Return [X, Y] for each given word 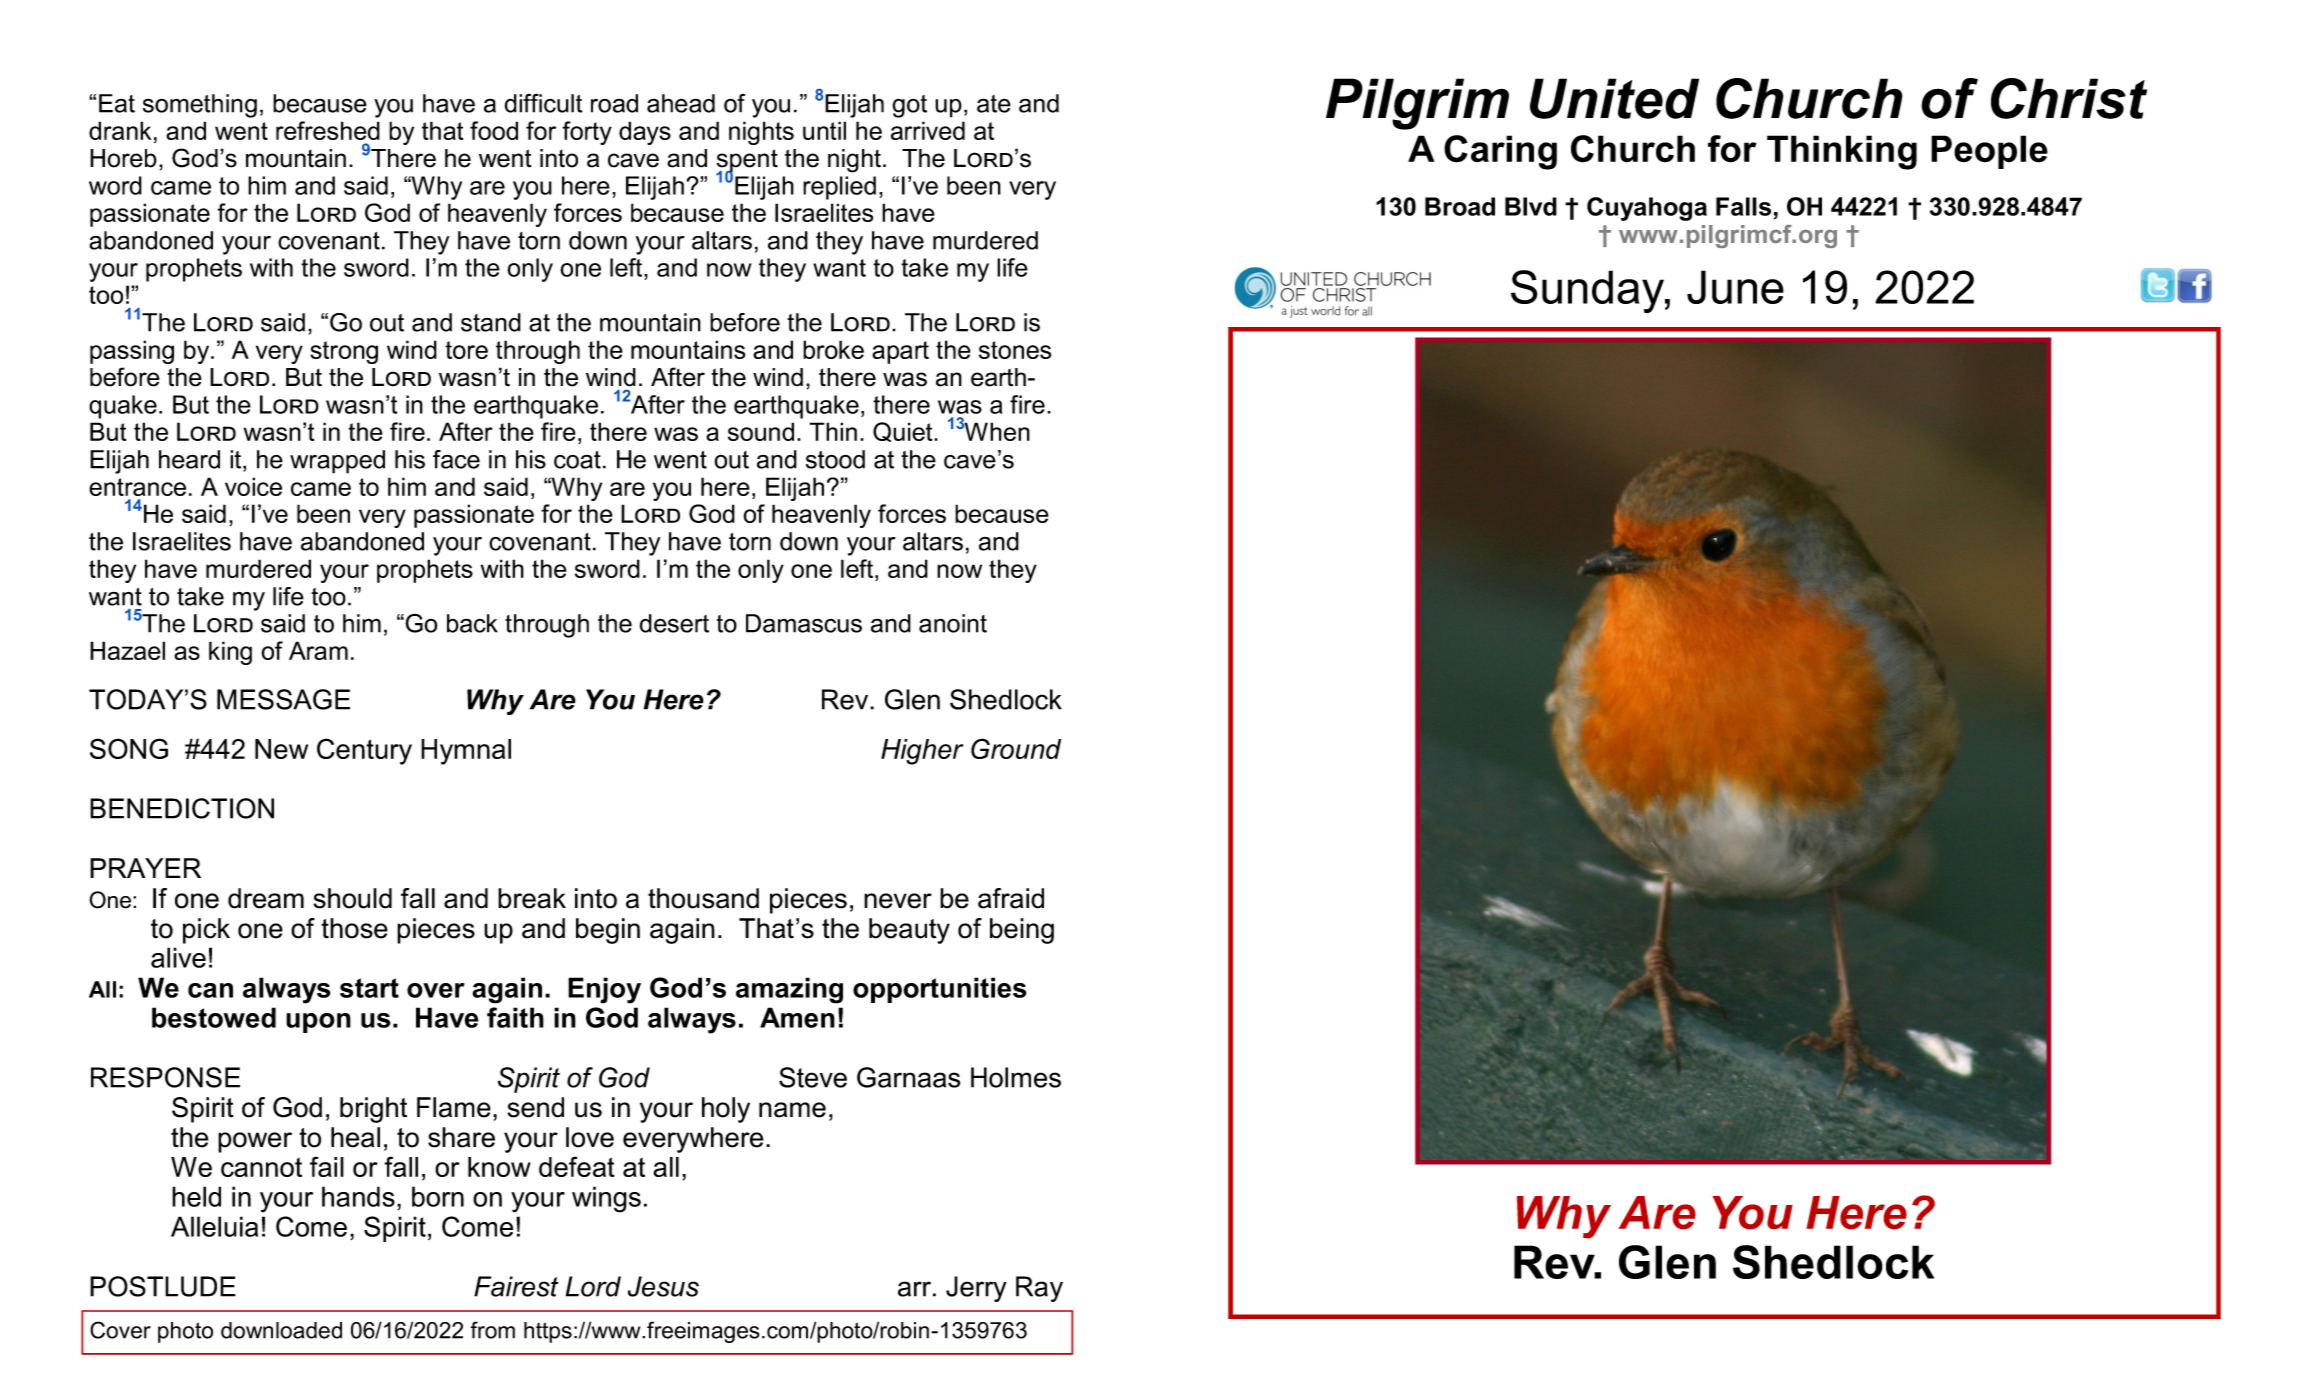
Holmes [1016, 1077]
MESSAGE [283, 699]
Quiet [904, 432]
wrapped [337, 462]
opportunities [939, 990]
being [1022, 931]
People [1989, 152]
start [369, 988]
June [1735, 287]
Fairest [516, 1286]
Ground [1016, 748]
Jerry [976, 1289]
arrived [928, 130]
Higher [922, 752]
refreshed [328, 130]
